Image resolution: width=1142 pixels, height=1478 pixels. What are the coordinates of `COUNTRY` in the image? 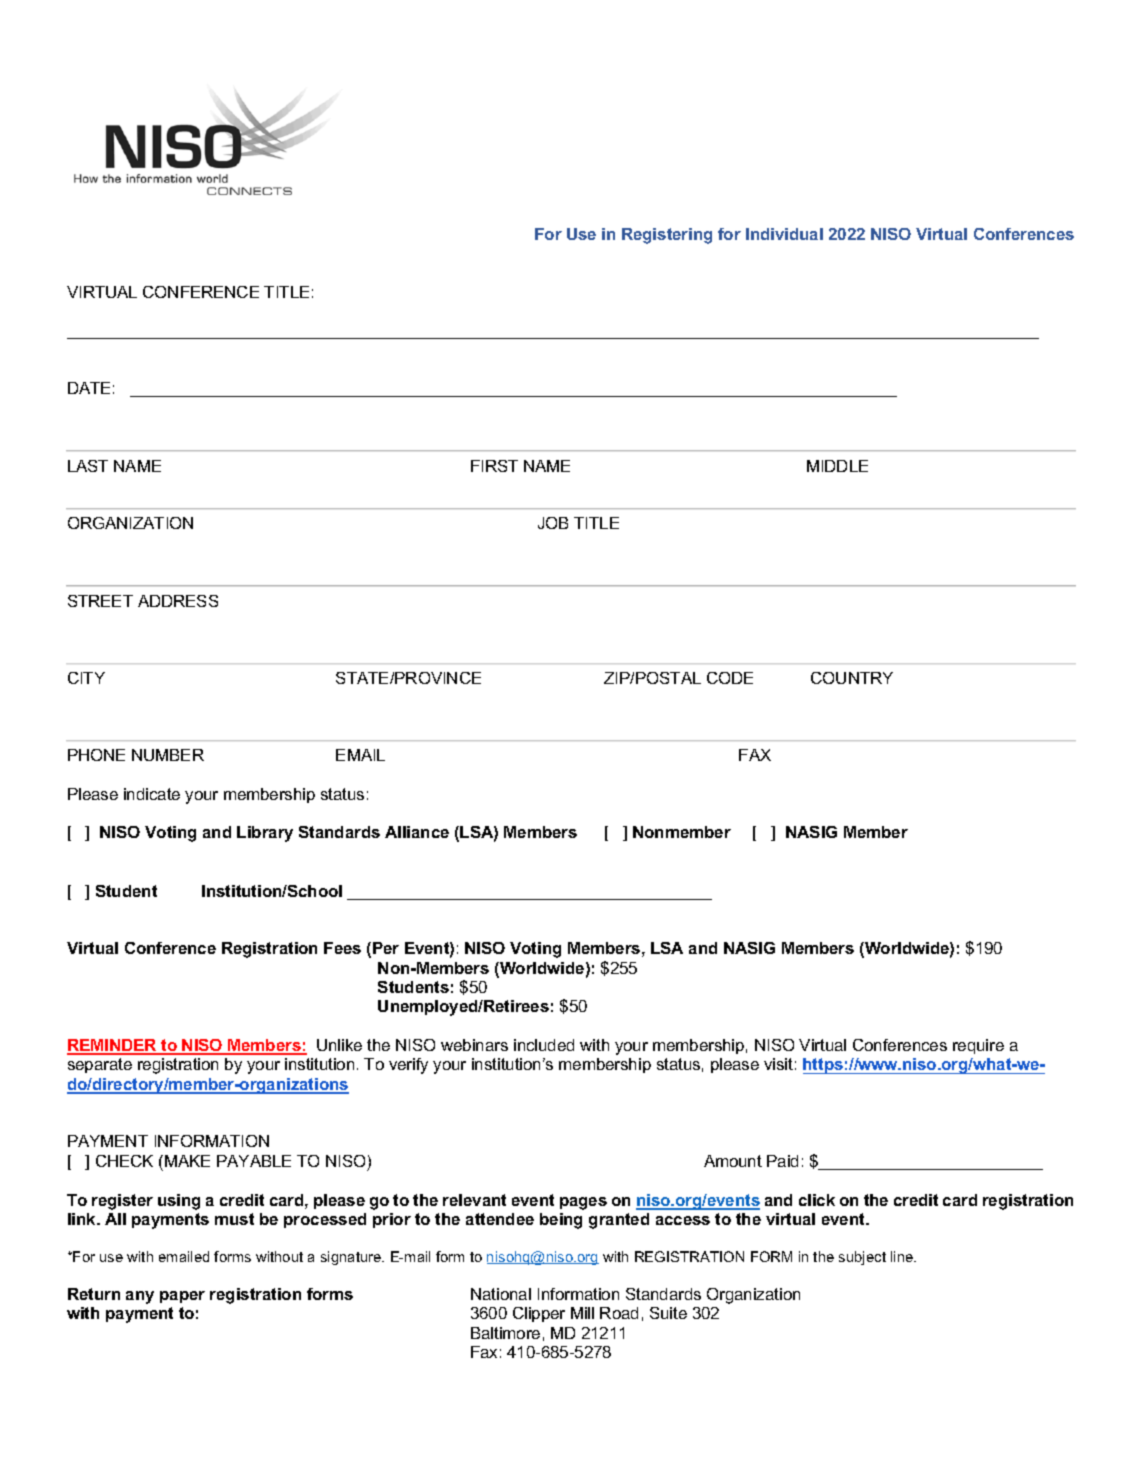 It's located at (852, 678).
